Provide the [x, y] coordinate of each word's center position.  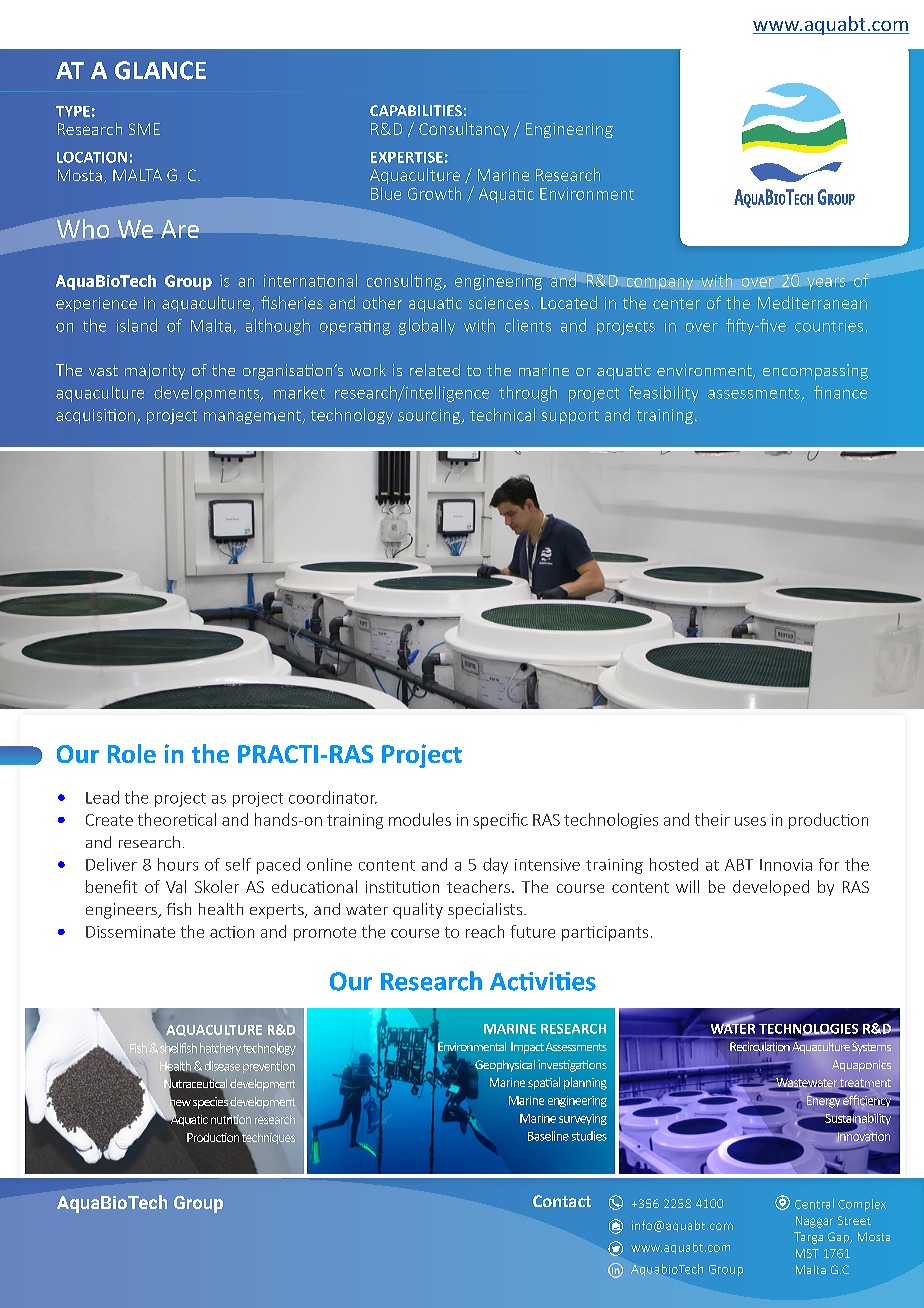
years [826, 284]
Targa [808, 1238]
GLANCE [160, 70]
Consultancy [464, 130]
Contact [562, 1201]
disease [222, 1066]
